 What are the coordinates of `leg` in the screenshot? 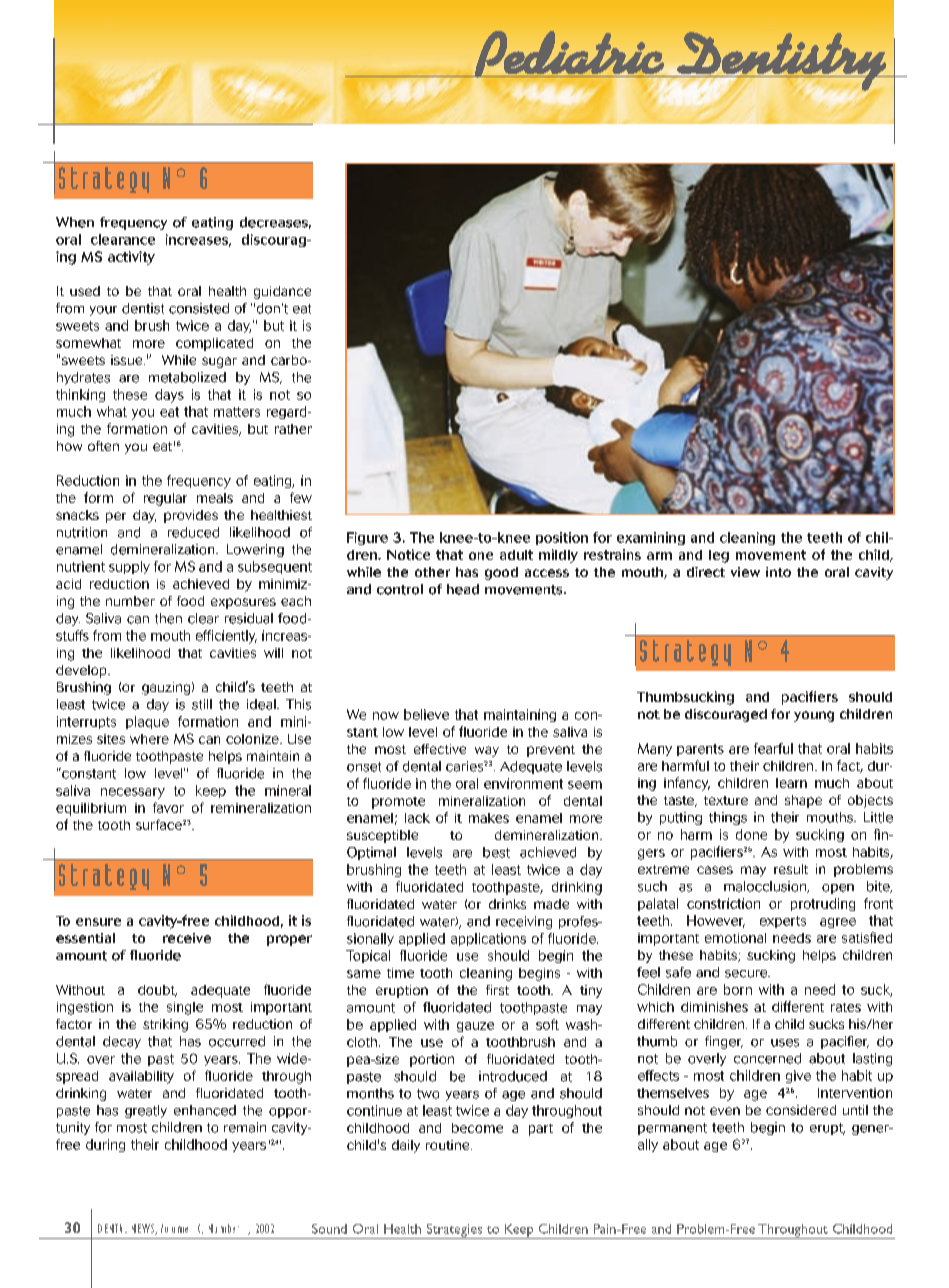 It's located at (719, 556).
